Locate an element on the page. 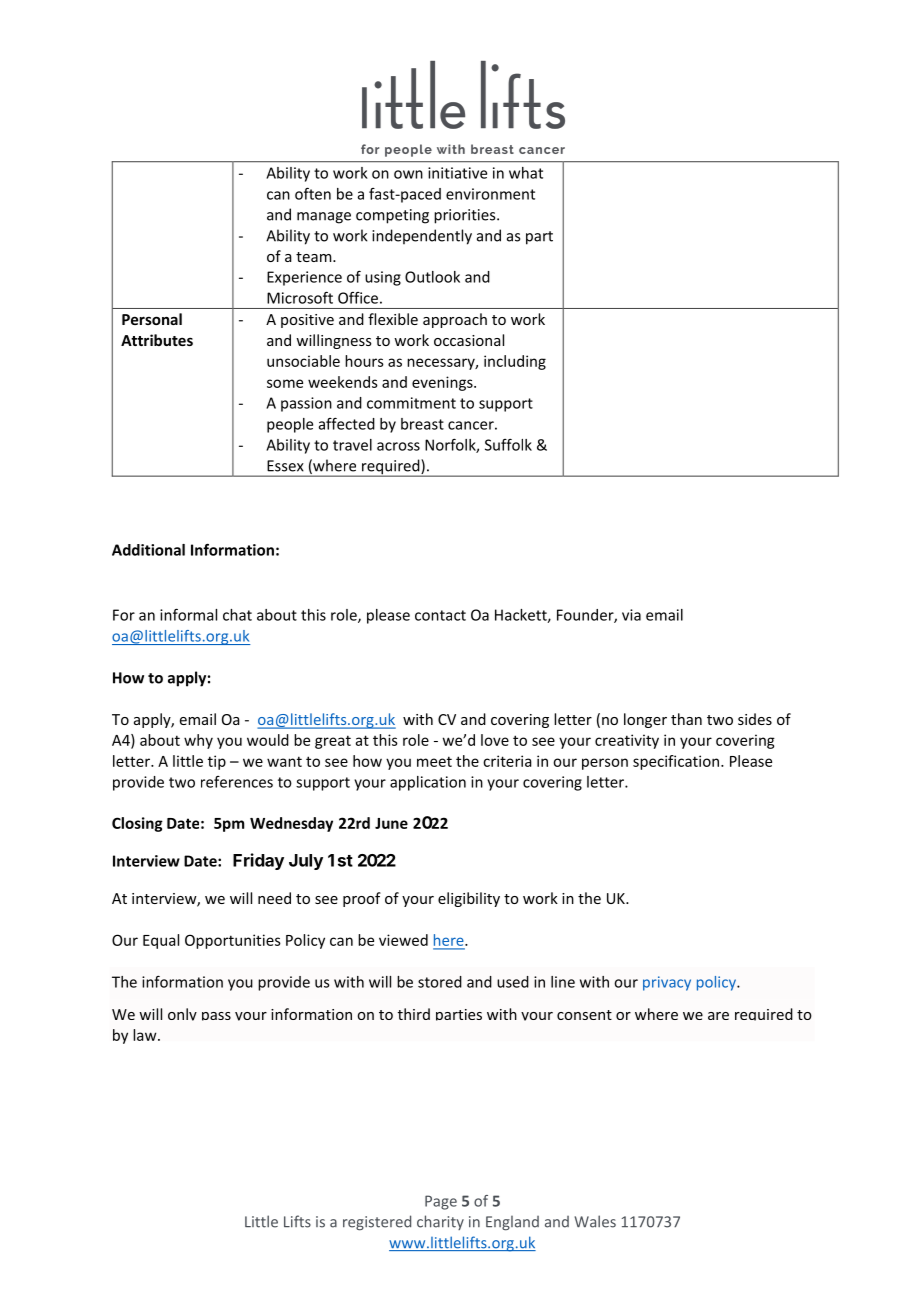 This document has height=1308, width=924. than is located at coordinates (686, 719).
